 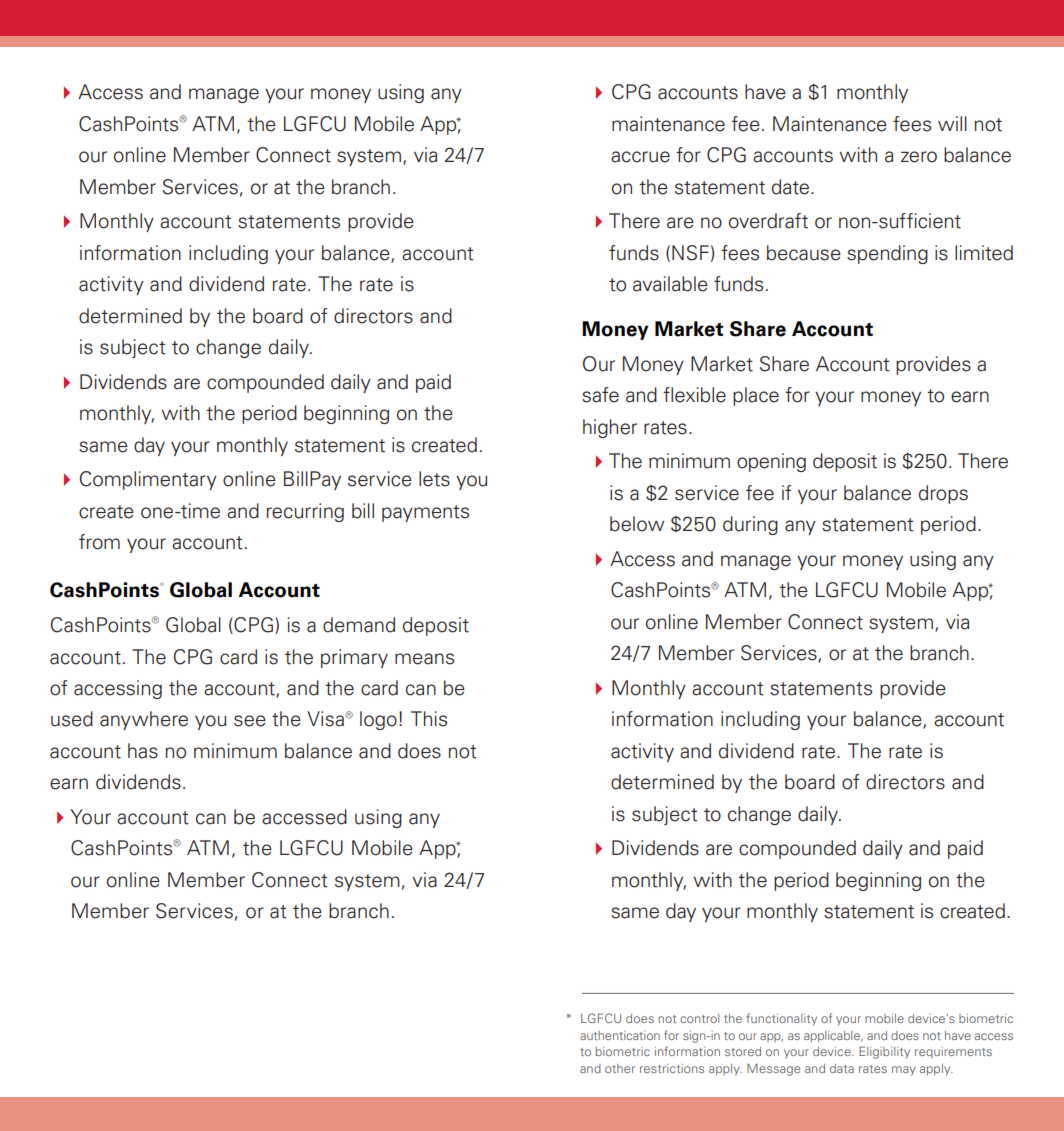 I want to click on NSF, so click(x=690, y=253).
